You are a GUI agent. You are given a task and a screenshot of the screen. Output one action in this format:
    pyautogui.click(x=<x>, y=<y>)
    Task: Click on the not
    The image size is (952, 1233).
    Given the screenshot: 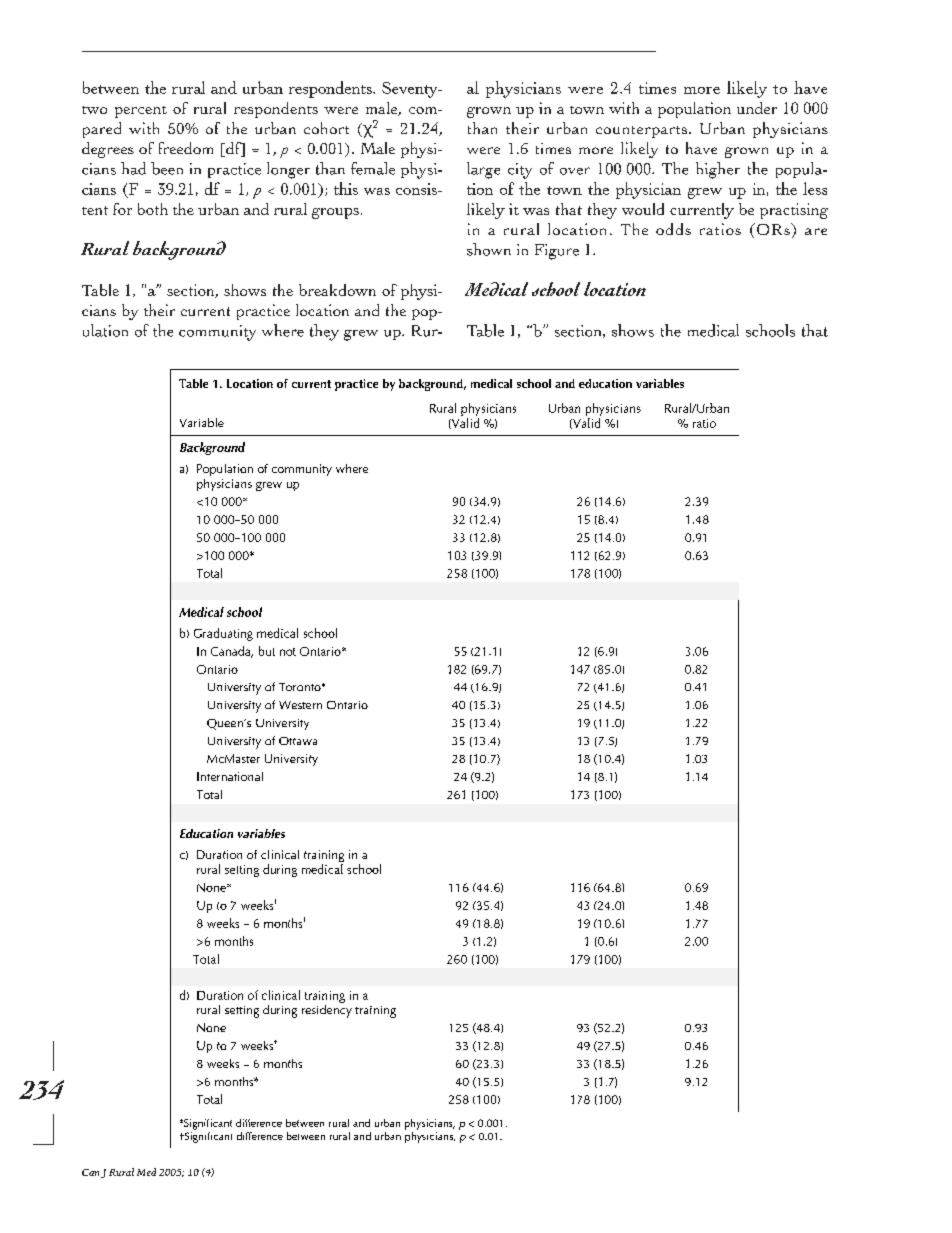 What is the action you would take?
    pyautogui.click(x=288, y=652)
